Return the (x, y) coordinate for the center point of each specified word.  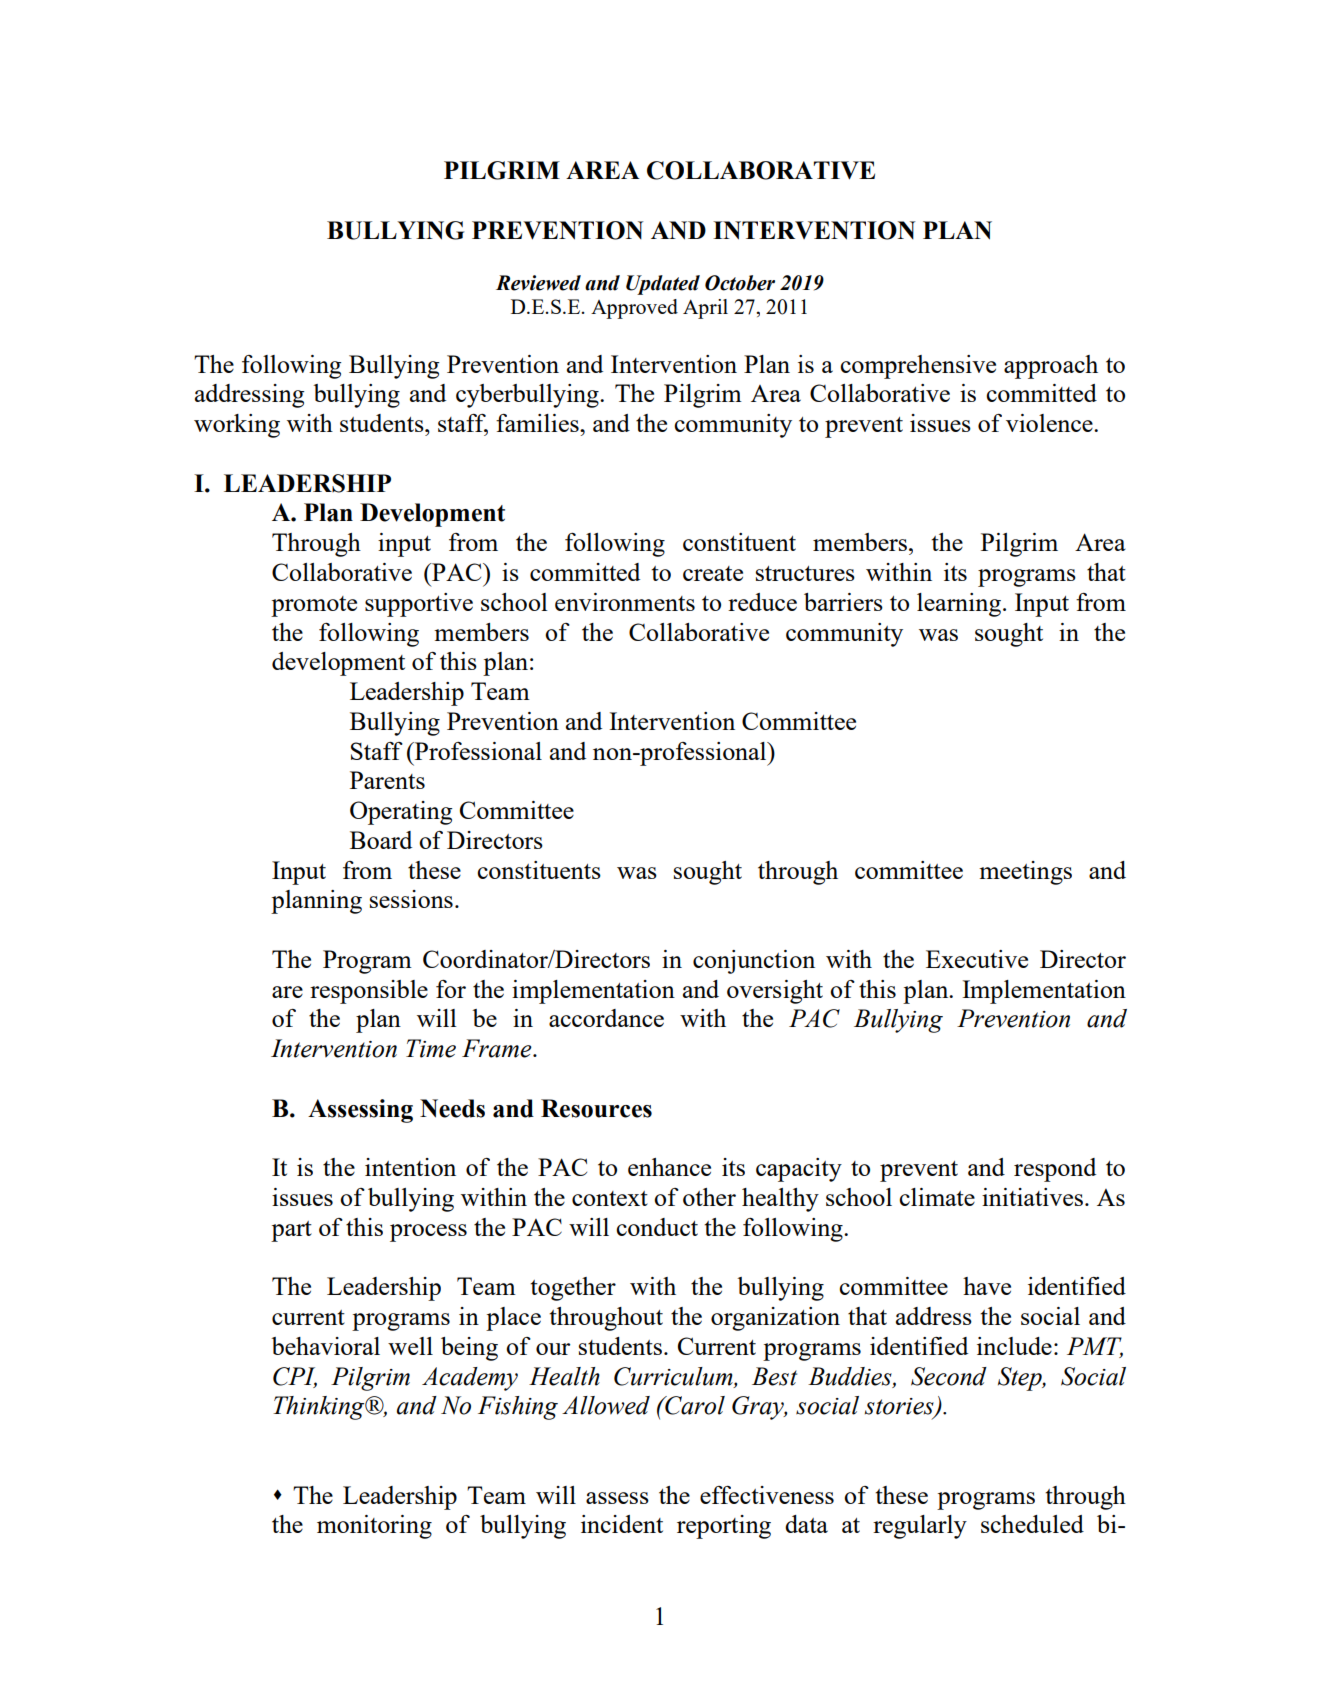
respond (1055, 1170)
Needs (452, 1108)
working (237, 426)
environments (625, 602)
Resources (596, 1108)
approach (1051, 367)
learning (959, 605)
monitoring (374, 1527)
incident (622, 1524)
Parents (387, 780)
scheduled (1032, 1524)
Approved (634, 309)
